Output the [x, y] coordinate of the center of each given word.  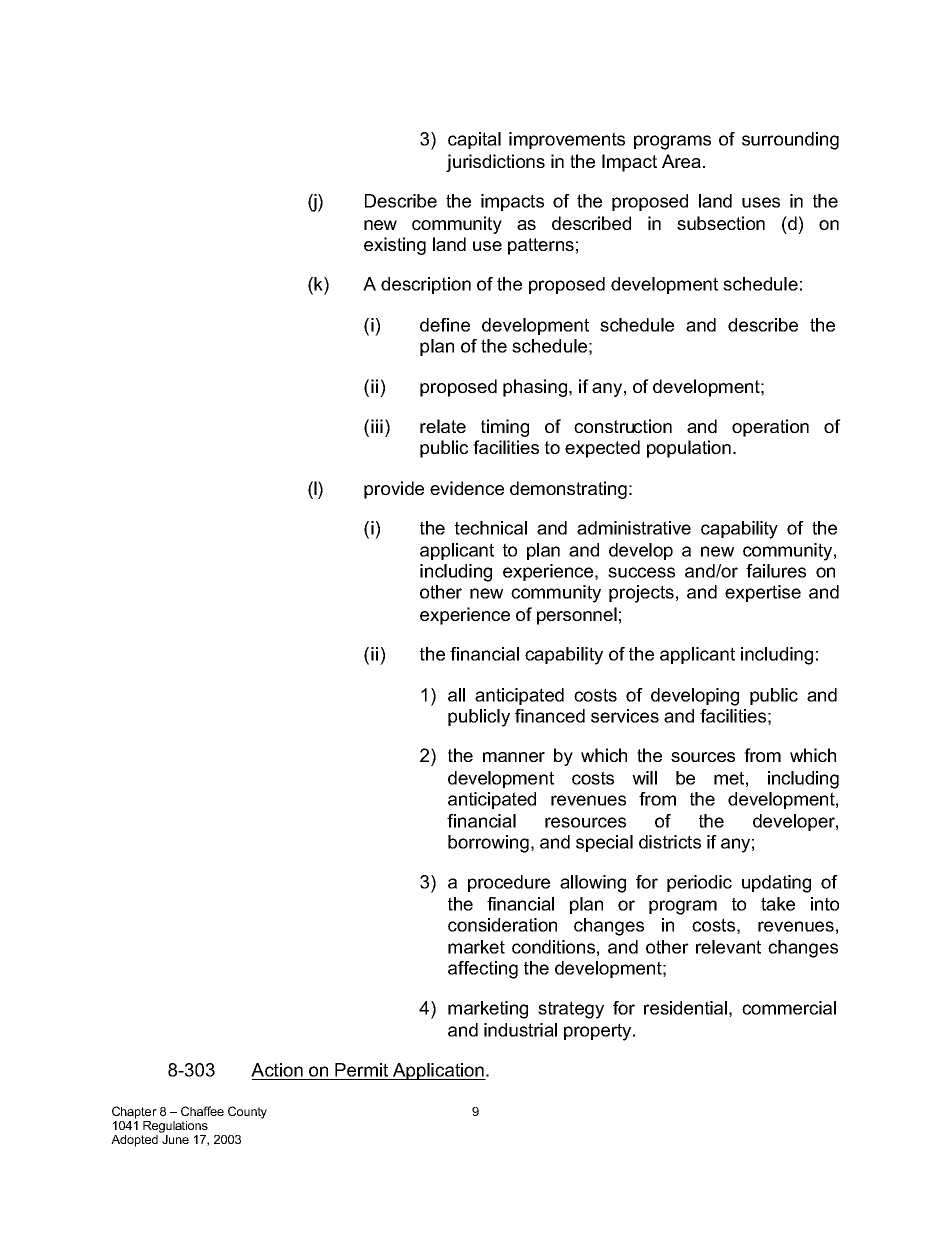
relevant [728, 947]
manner [514, 757]
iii [377, 426]
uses [761, 202]
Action [277, 1070]
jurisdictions [495, 163]
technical [491, 528]
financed [550, 716]
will [644, 778]
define [445, 325]
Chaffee [202, 1111]
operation [770, 428]
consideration [502, 925]
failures [776, 571]
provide [394, 490]
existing [395, 246]
